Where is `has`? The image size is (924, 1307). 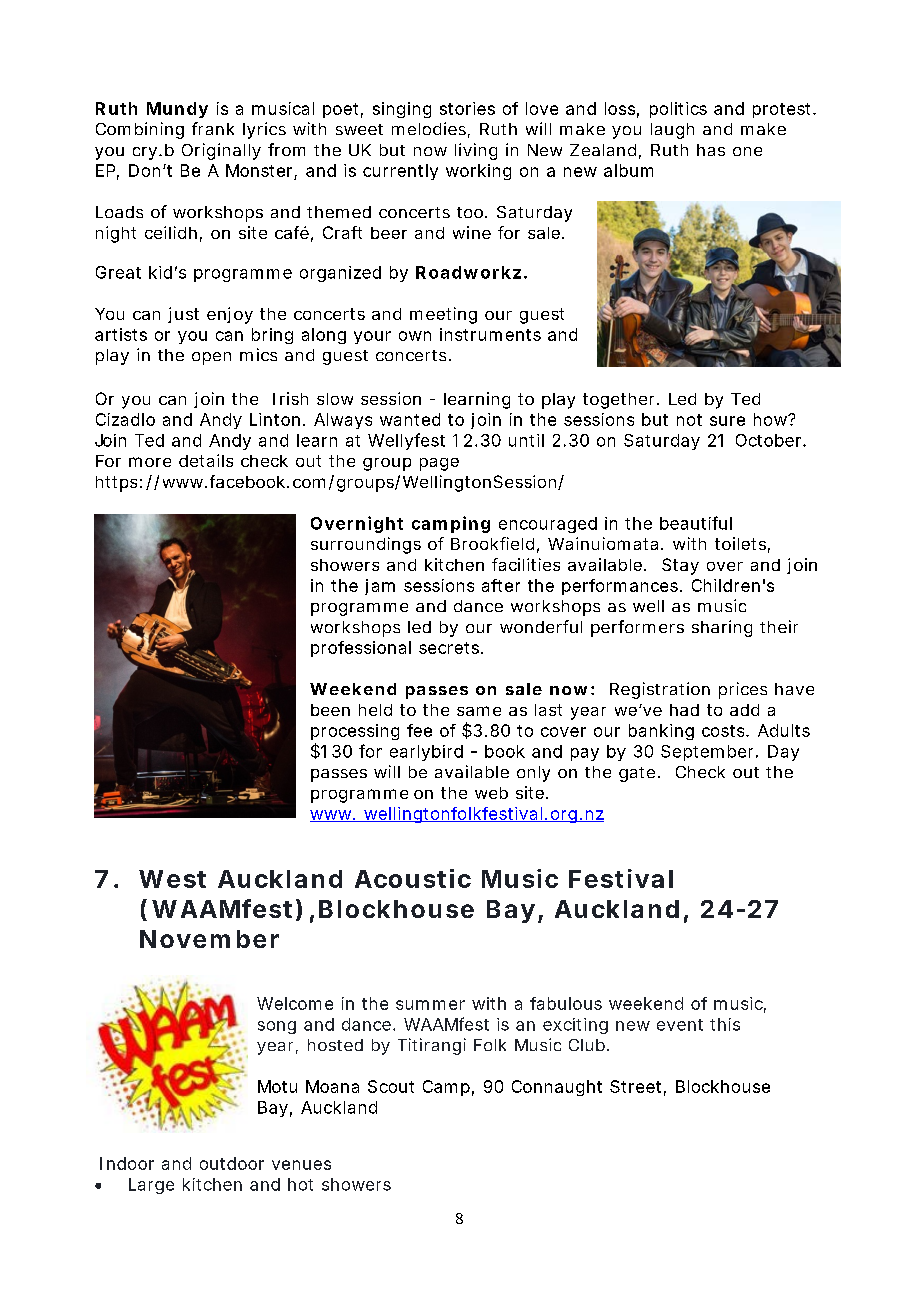 has is located at coordinates (711, 150).
